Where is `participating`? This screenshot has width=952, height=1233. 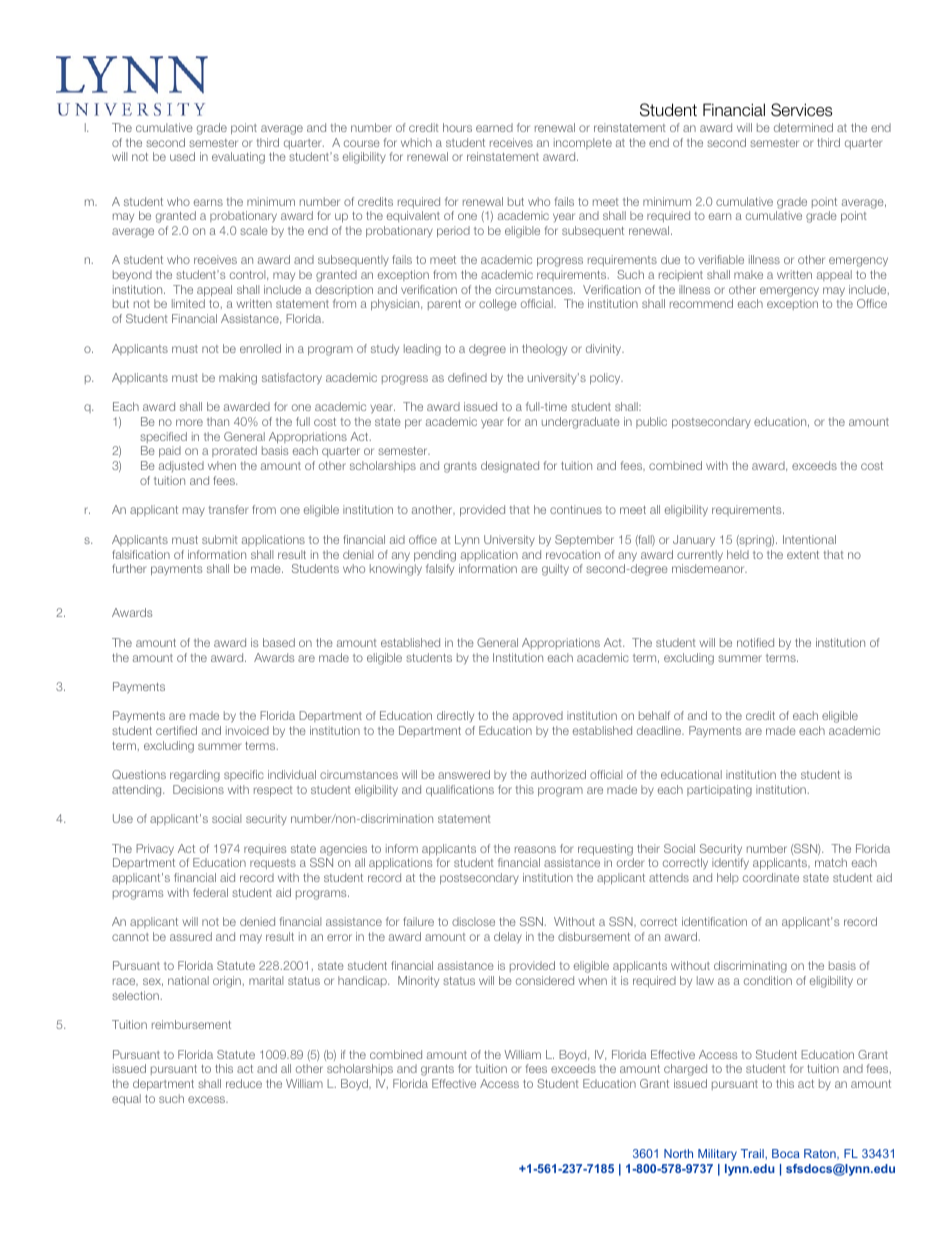 participating is located at coordinates (719, 791).
